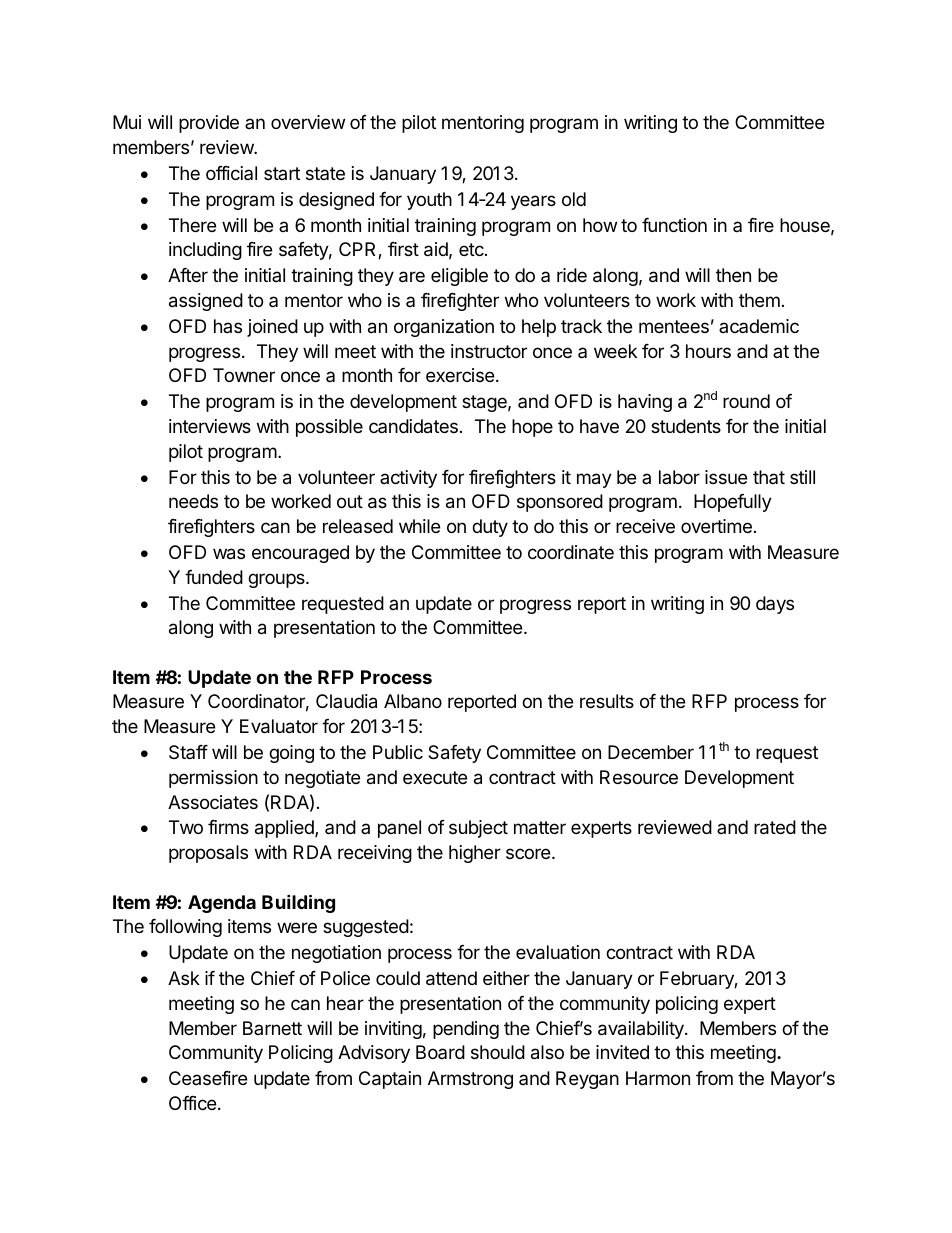 The height and width of the screenshot is (1233, 952). What do you see at coordinates (192, 1103) in the screenshot?
I see `Office` at bounding box center [192, 1103].
